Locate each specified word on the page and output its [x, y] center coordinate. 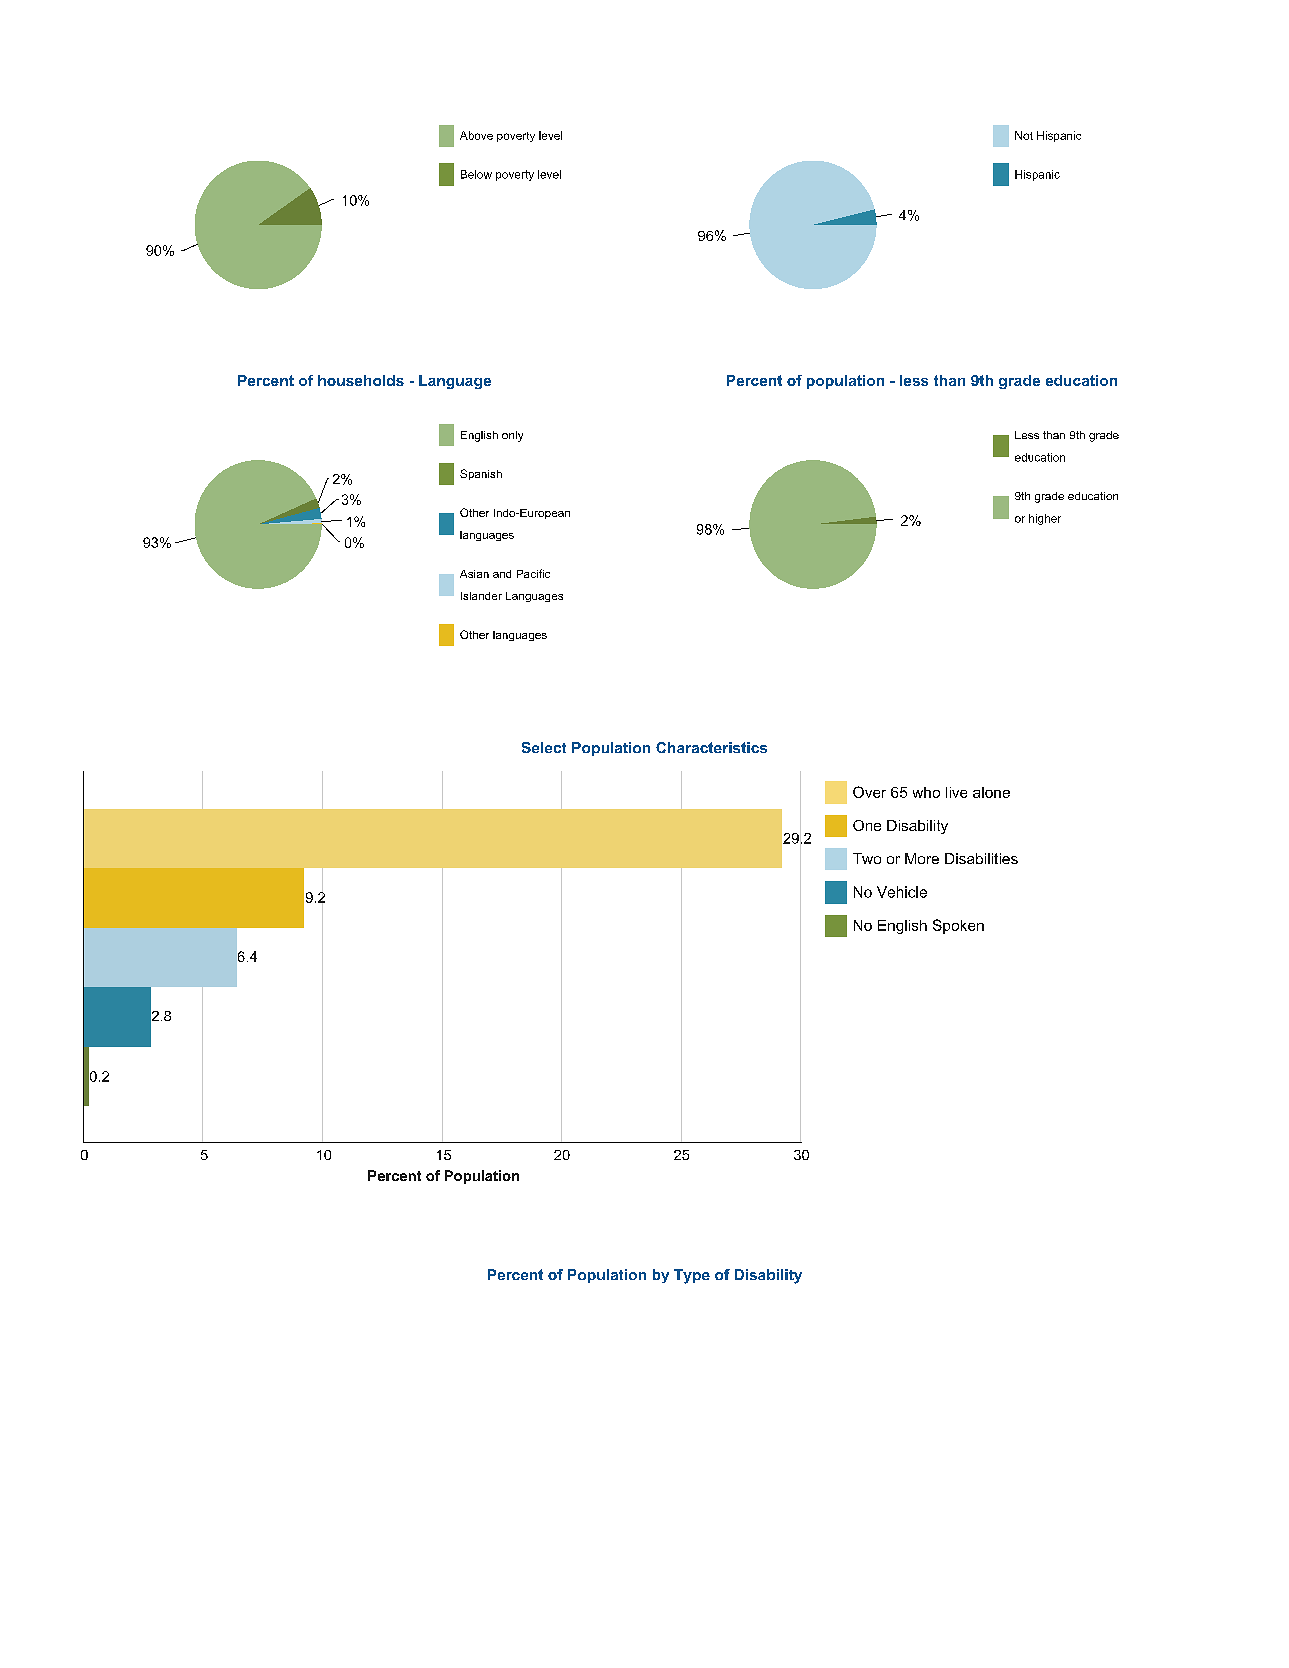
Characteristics [711, 747]
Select [544, 747]
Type [692, 1276]
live [956, 792]
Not [1024, 135]
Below [476, 174]
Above [476, 135]
